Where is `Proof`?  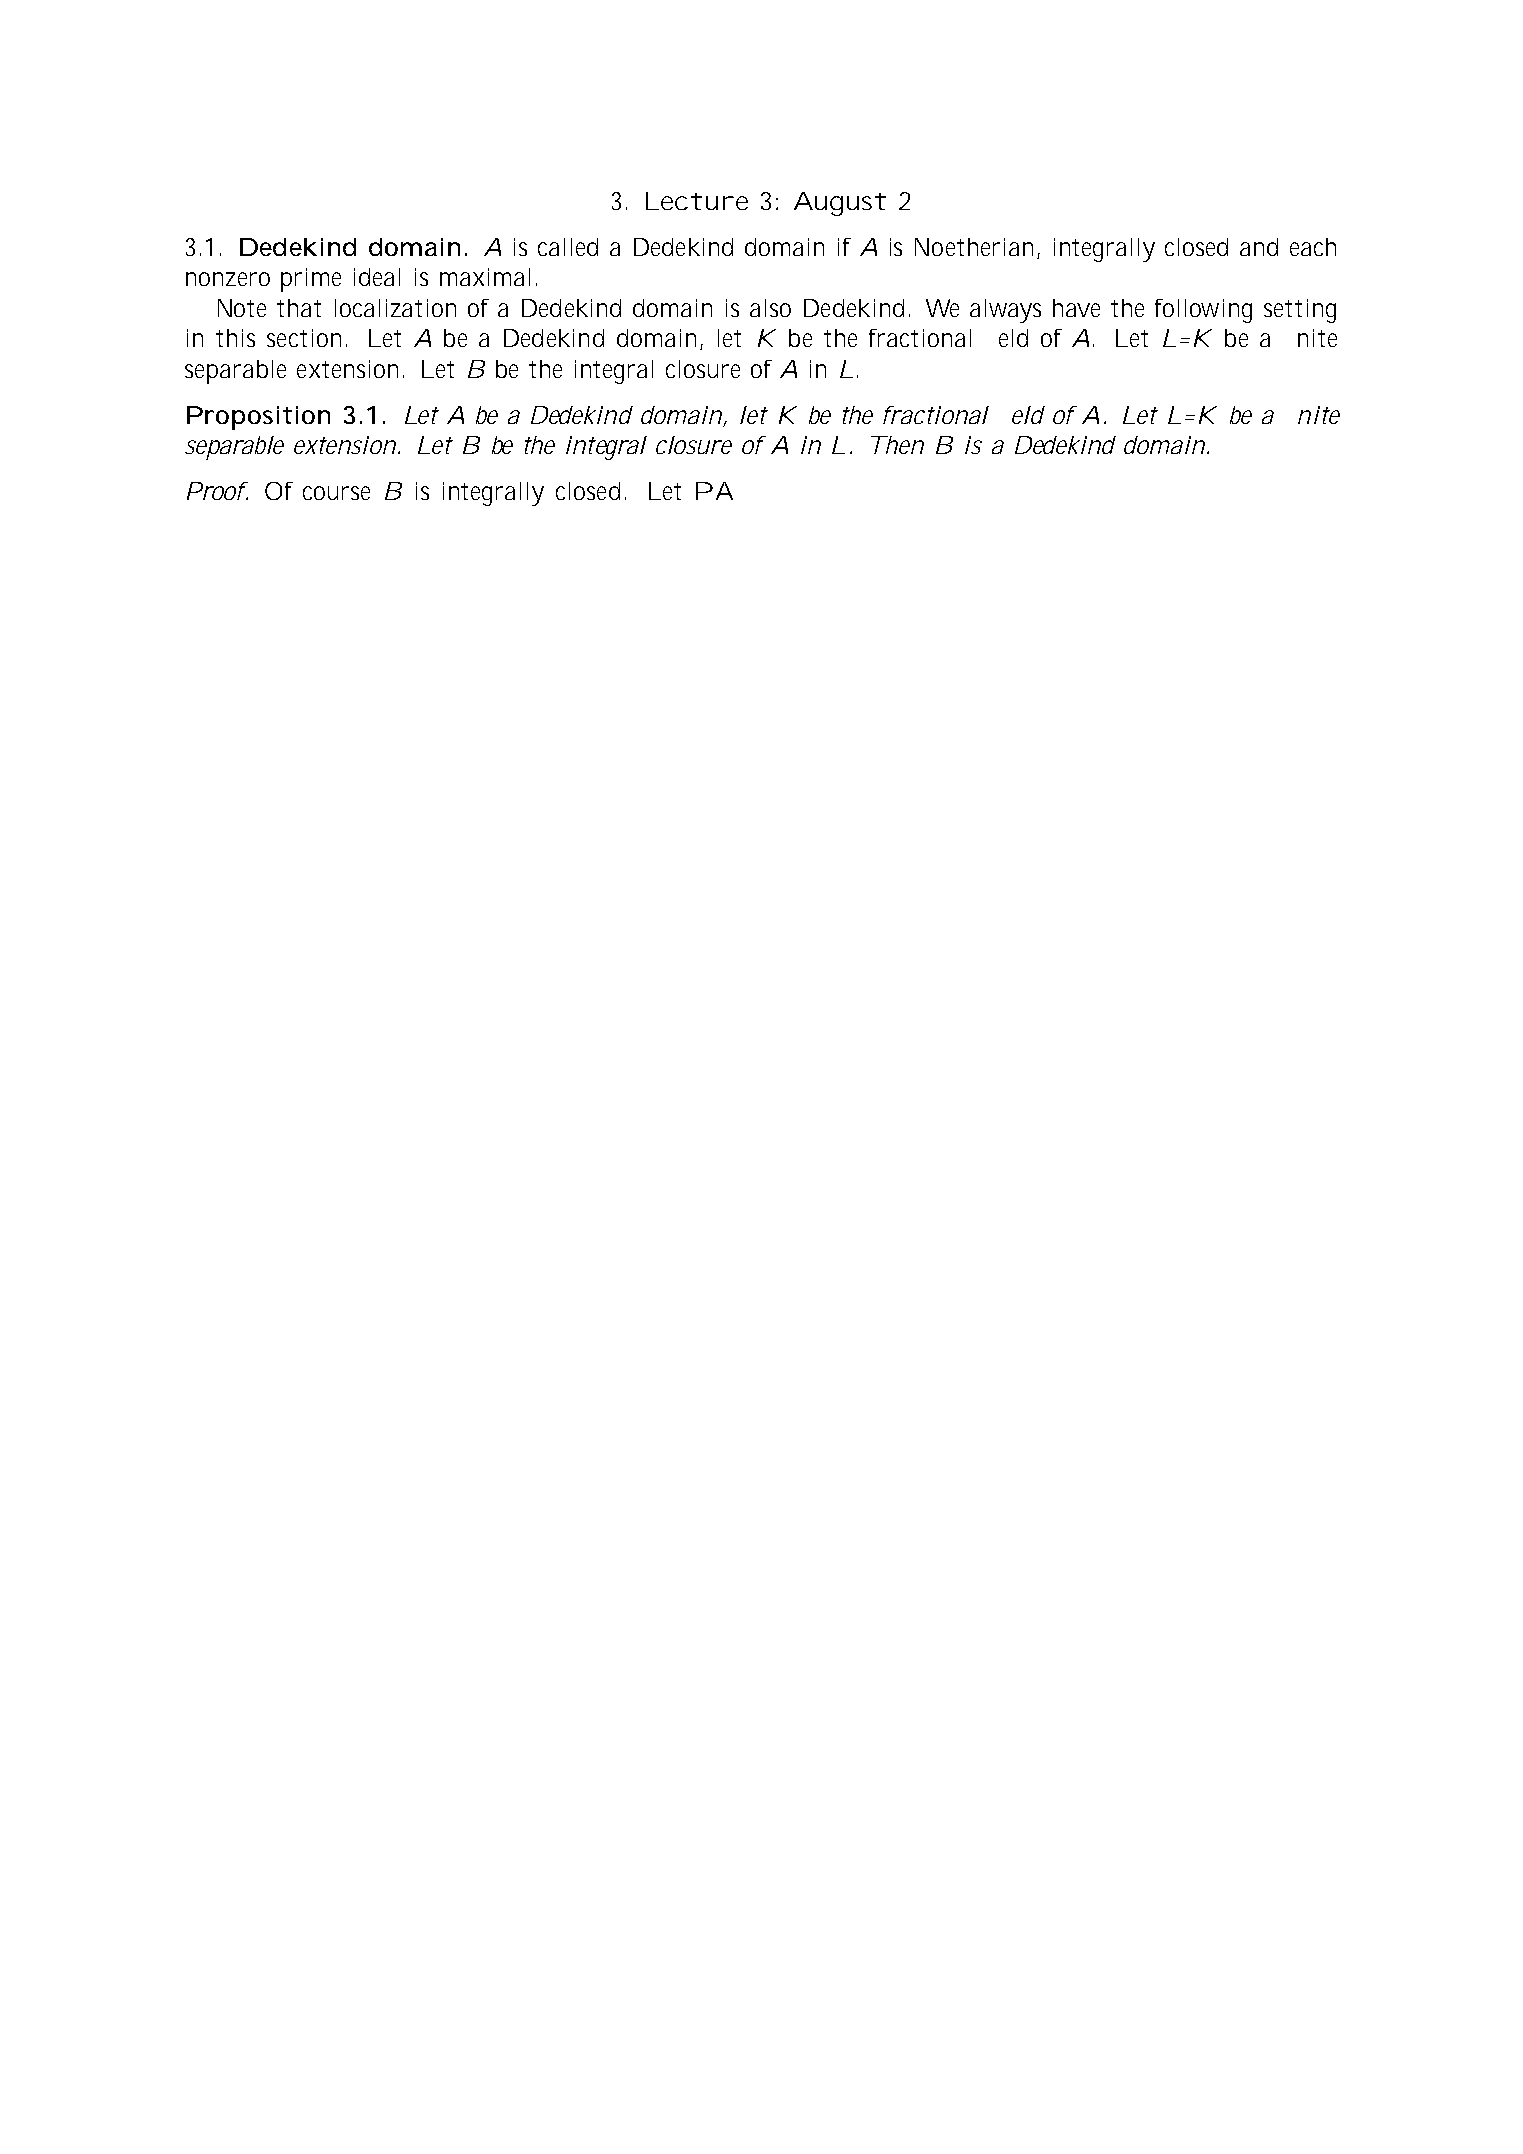
Proof is located at coordinates (216, 491).
